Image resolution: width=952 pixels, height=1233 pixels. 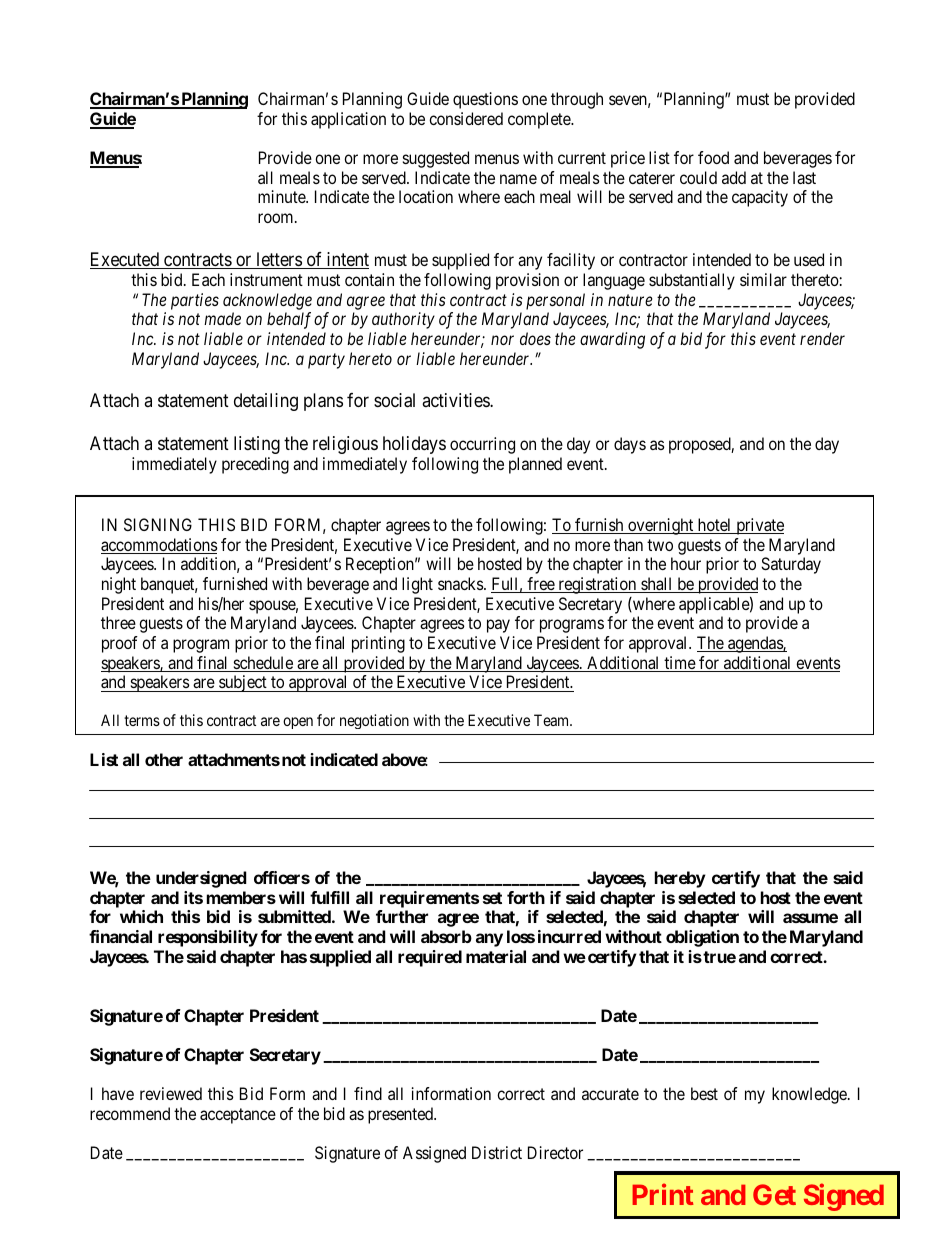 What do you see at coordinates (263, 664) in the page?
I see `schedule` at bounding box center [263, 664].
